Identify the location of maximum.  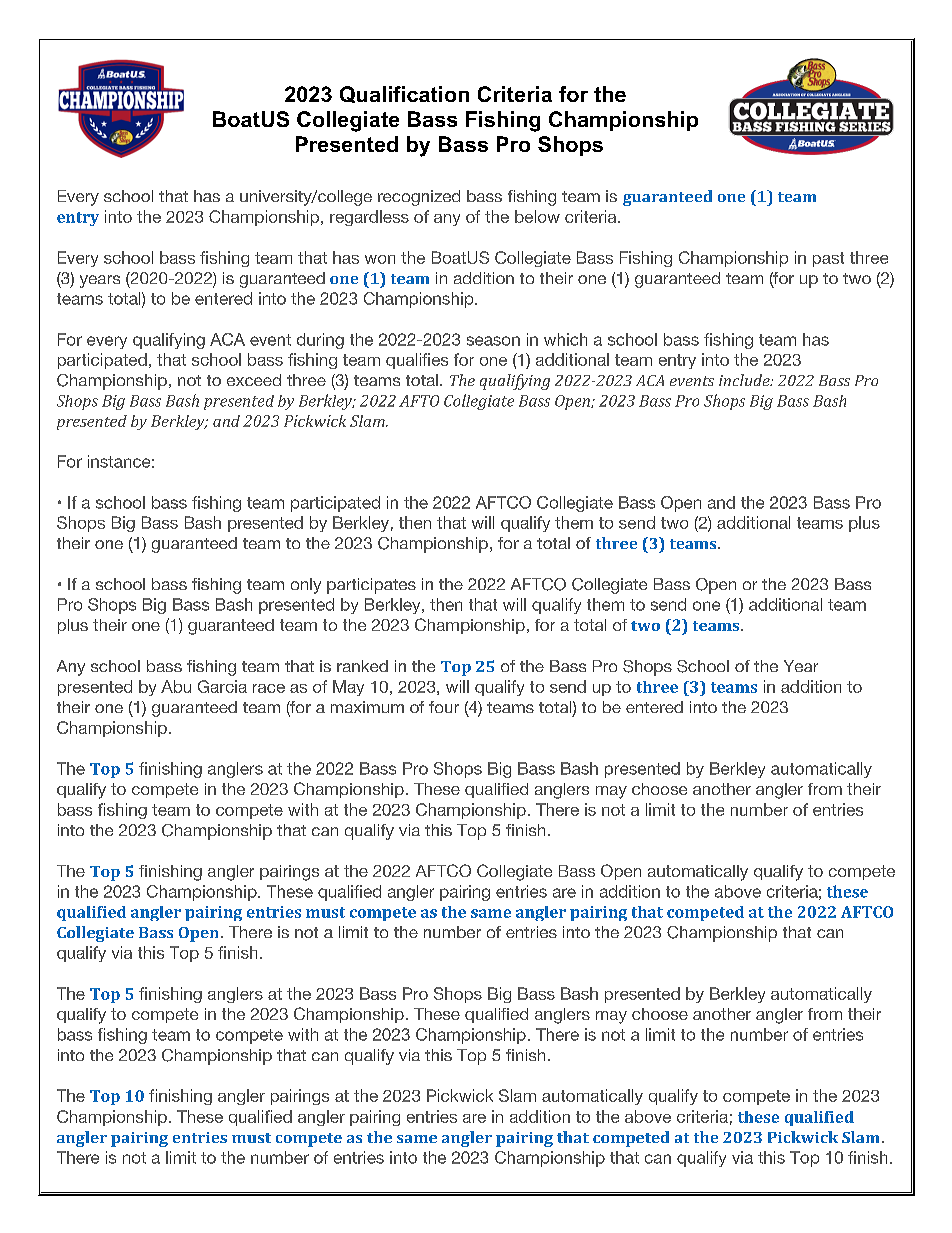
(367, 707).
